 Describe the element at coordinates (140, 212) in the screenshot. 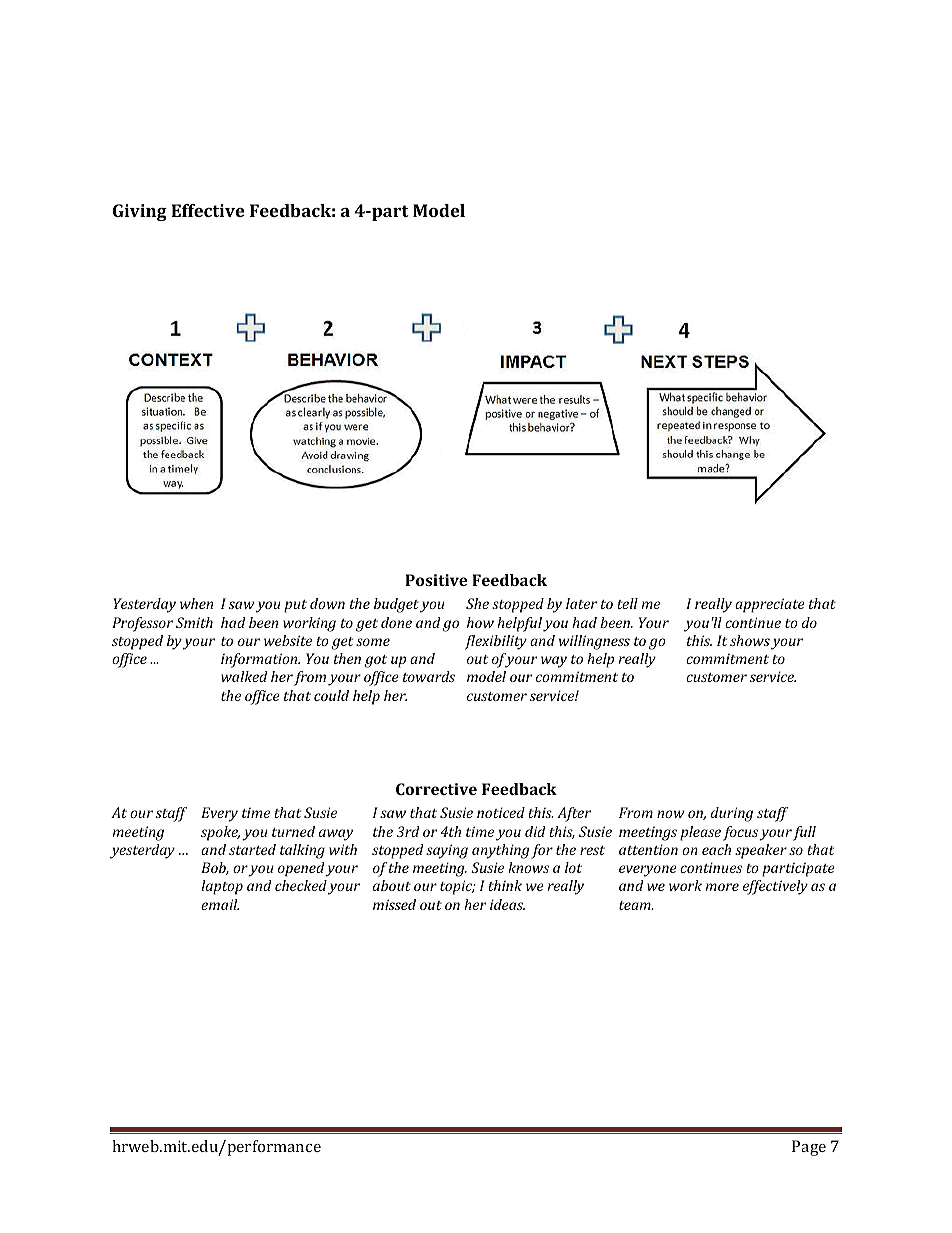

I see `Giving` at that location.
